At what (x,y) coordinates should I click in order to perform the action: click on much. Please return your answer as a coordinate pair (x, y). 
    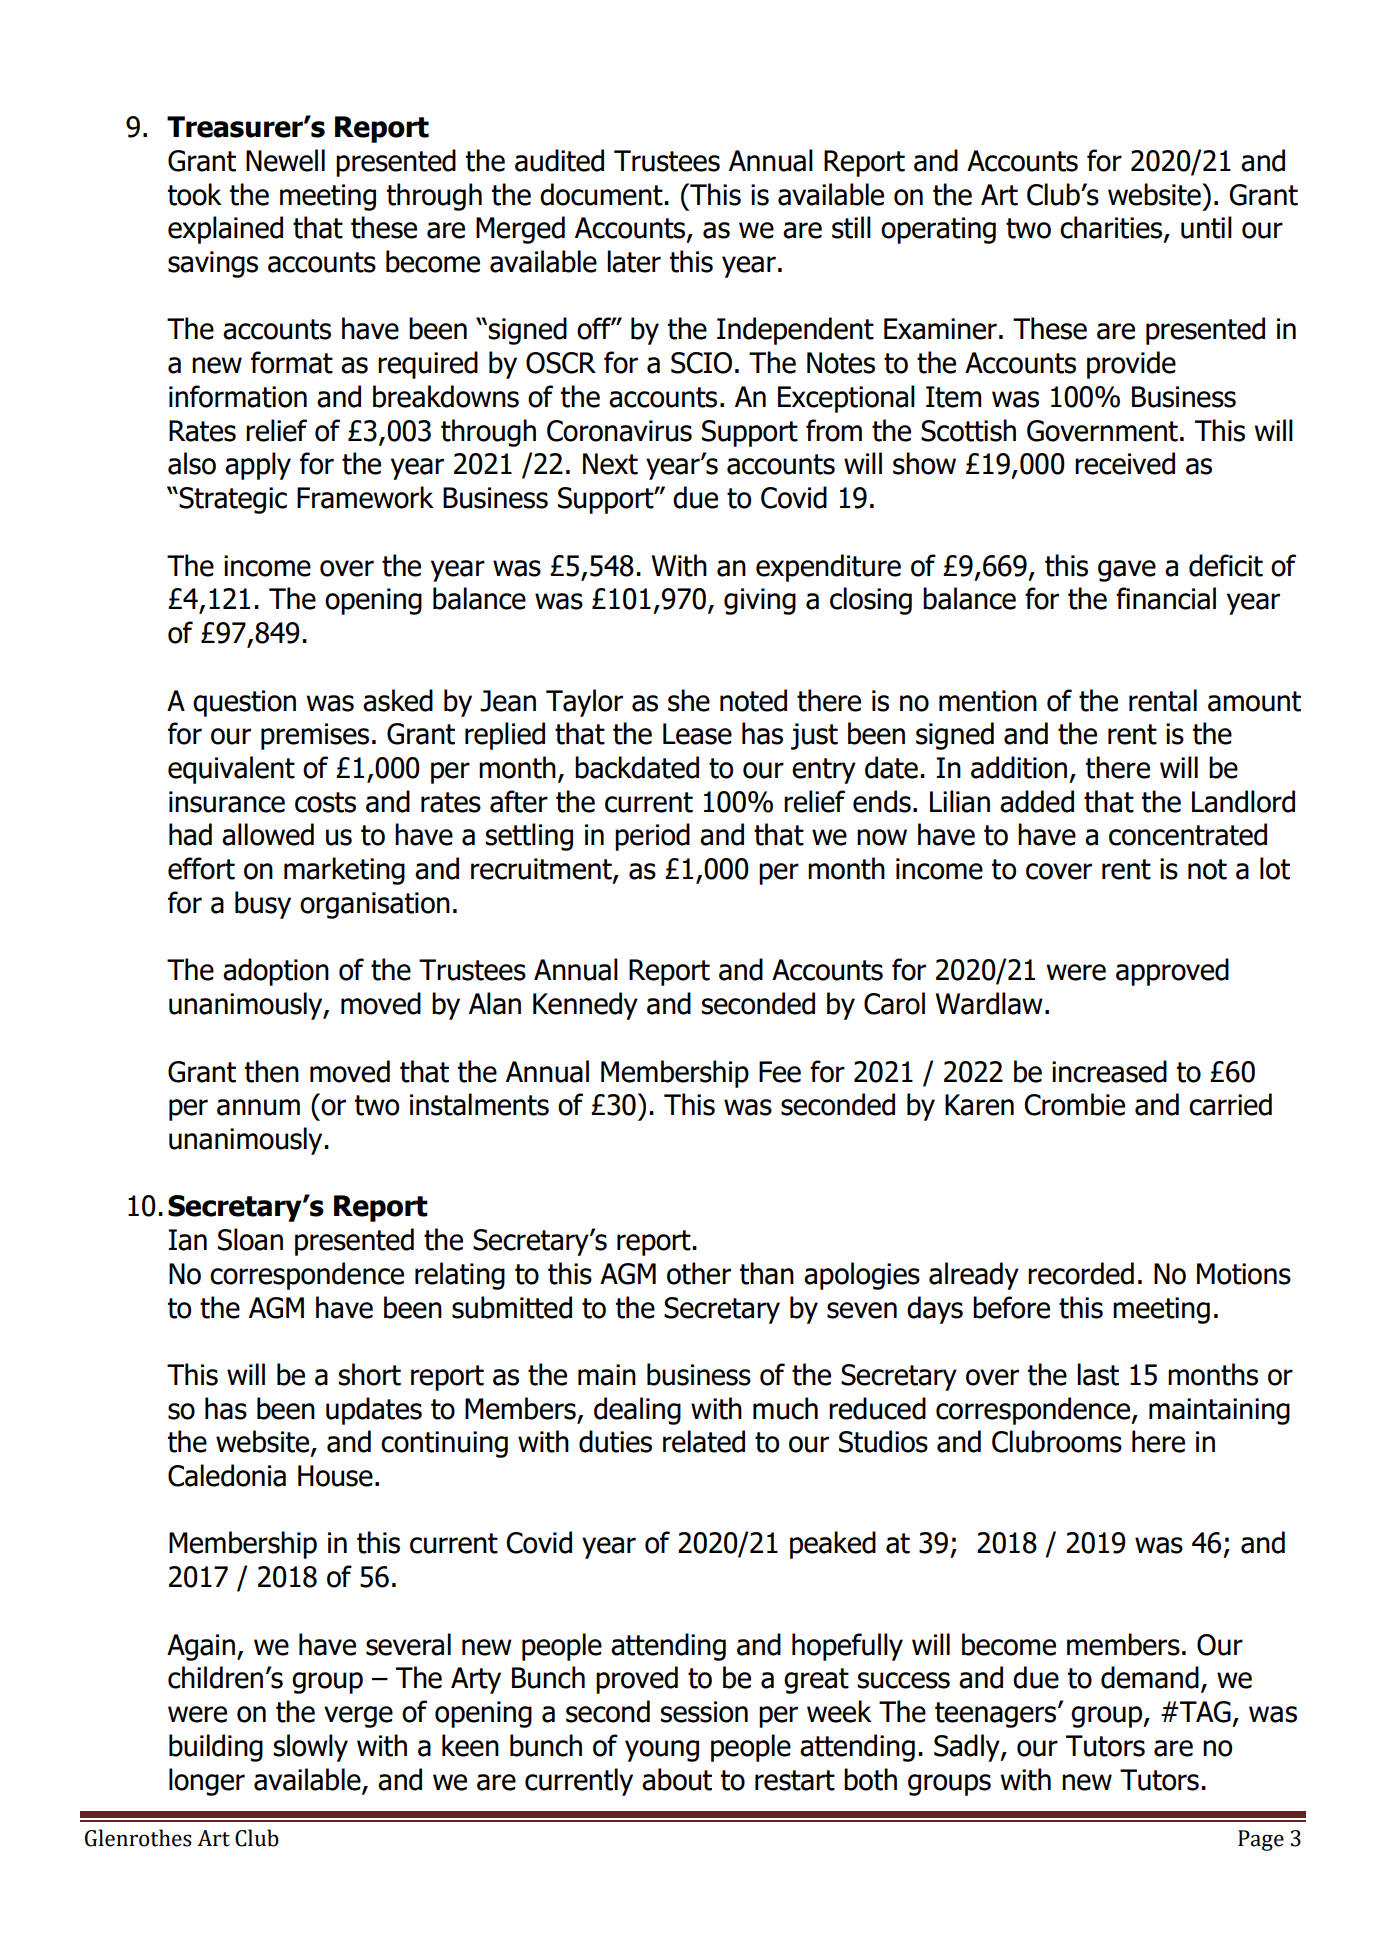
    Looking at the image, I should click on (785, 1408).
